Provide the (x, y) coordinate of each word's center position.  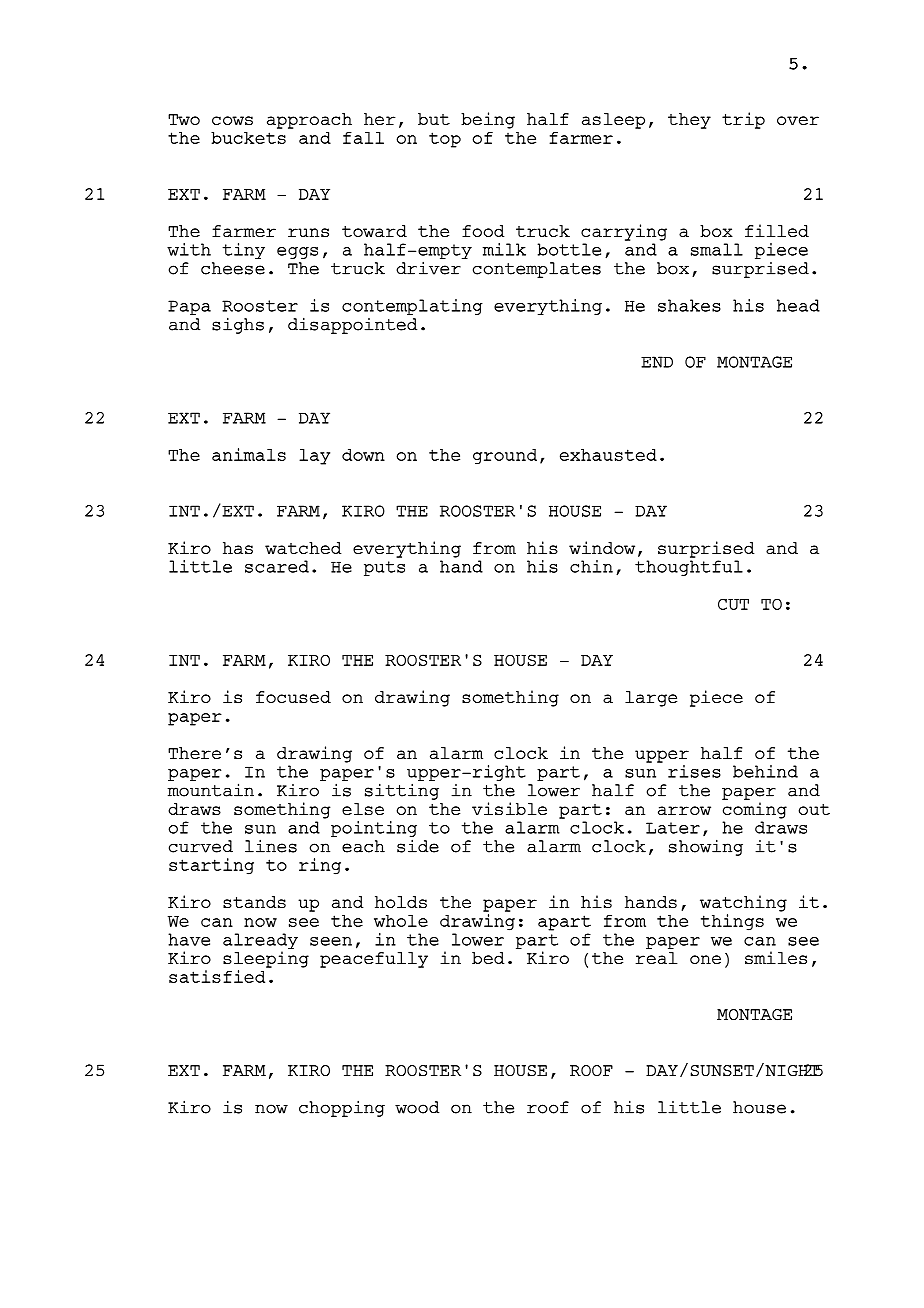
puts (384, 568)
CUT (733, 604)
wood (417, 1107)
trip (743, 120)
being (488, 120)
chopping (342, 1108)
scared (277, 566)
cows (232, 121)
